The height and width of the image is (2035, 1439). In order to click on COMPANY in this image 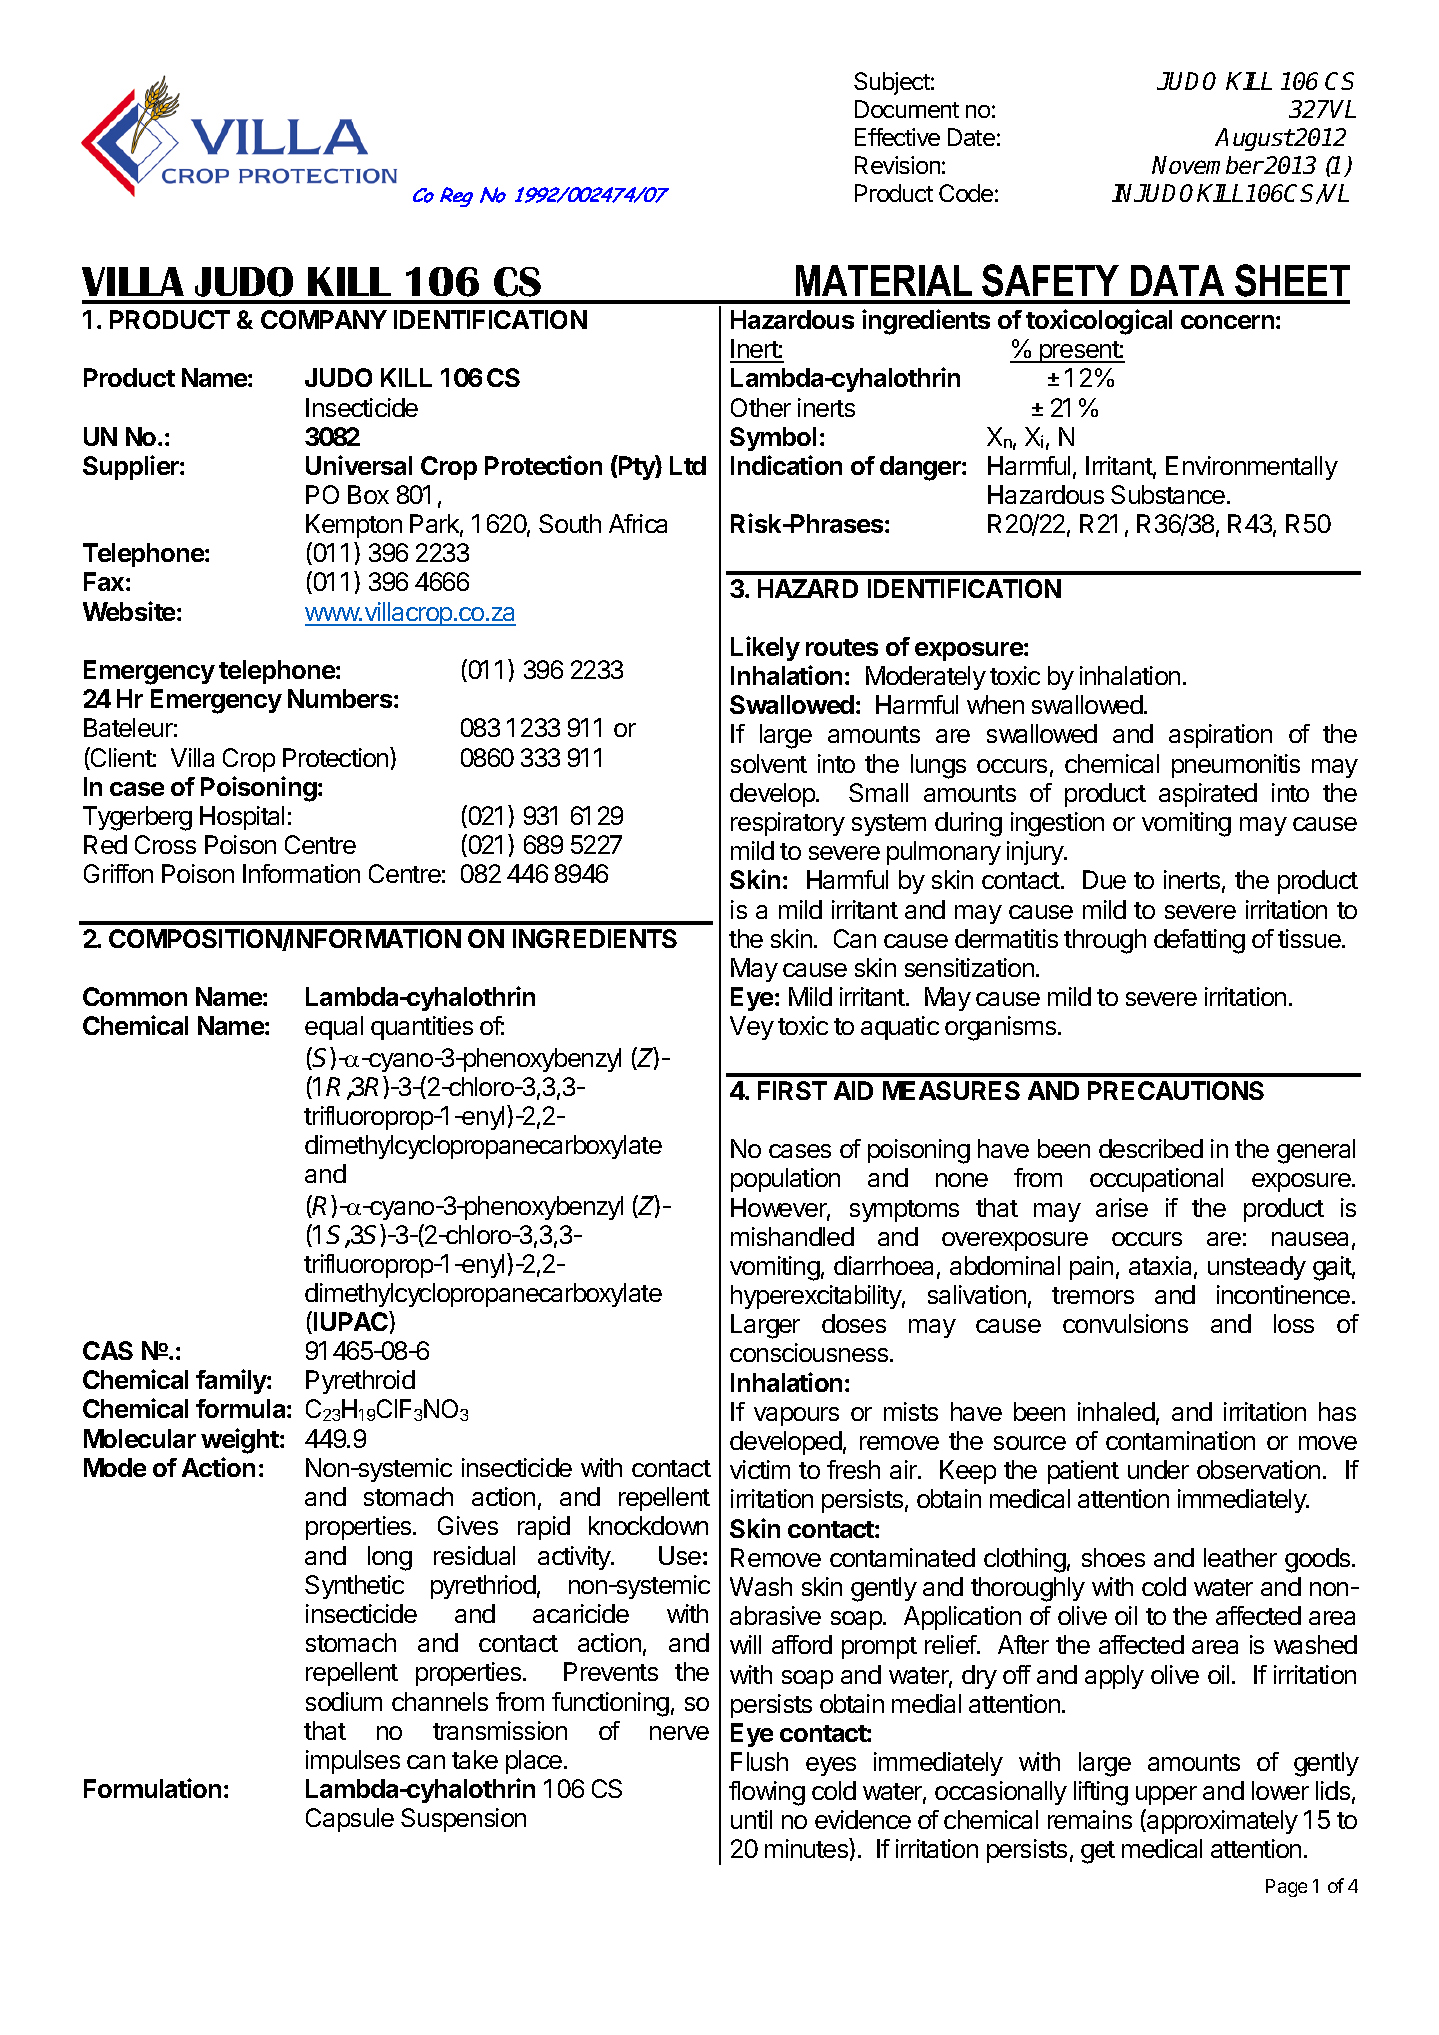, I will do `click(324, 319)`.
